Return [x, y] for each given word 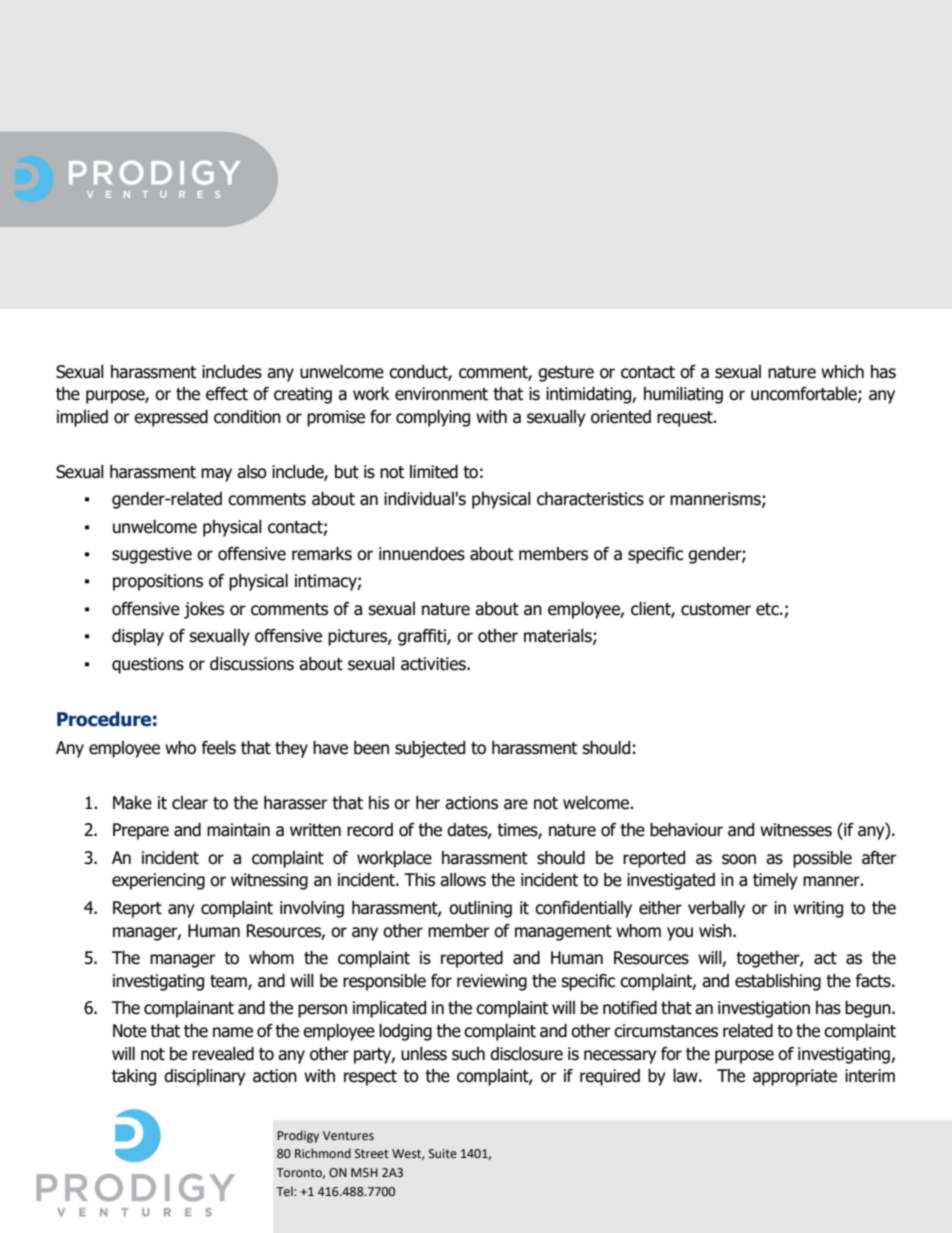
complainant [189, 1009]
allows [463, 880]
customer [716, 609]
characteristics [590, 499]
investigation [764, 1009]
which [842, 372]
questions [148, 665]
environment [441, 394]
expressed [171, 418]
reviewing [492, 982]
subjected [430, 749]
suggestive [152, 555]
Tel [285, 1191]
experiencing [158, 881]
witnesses [796, 830]
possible [822, 859]
